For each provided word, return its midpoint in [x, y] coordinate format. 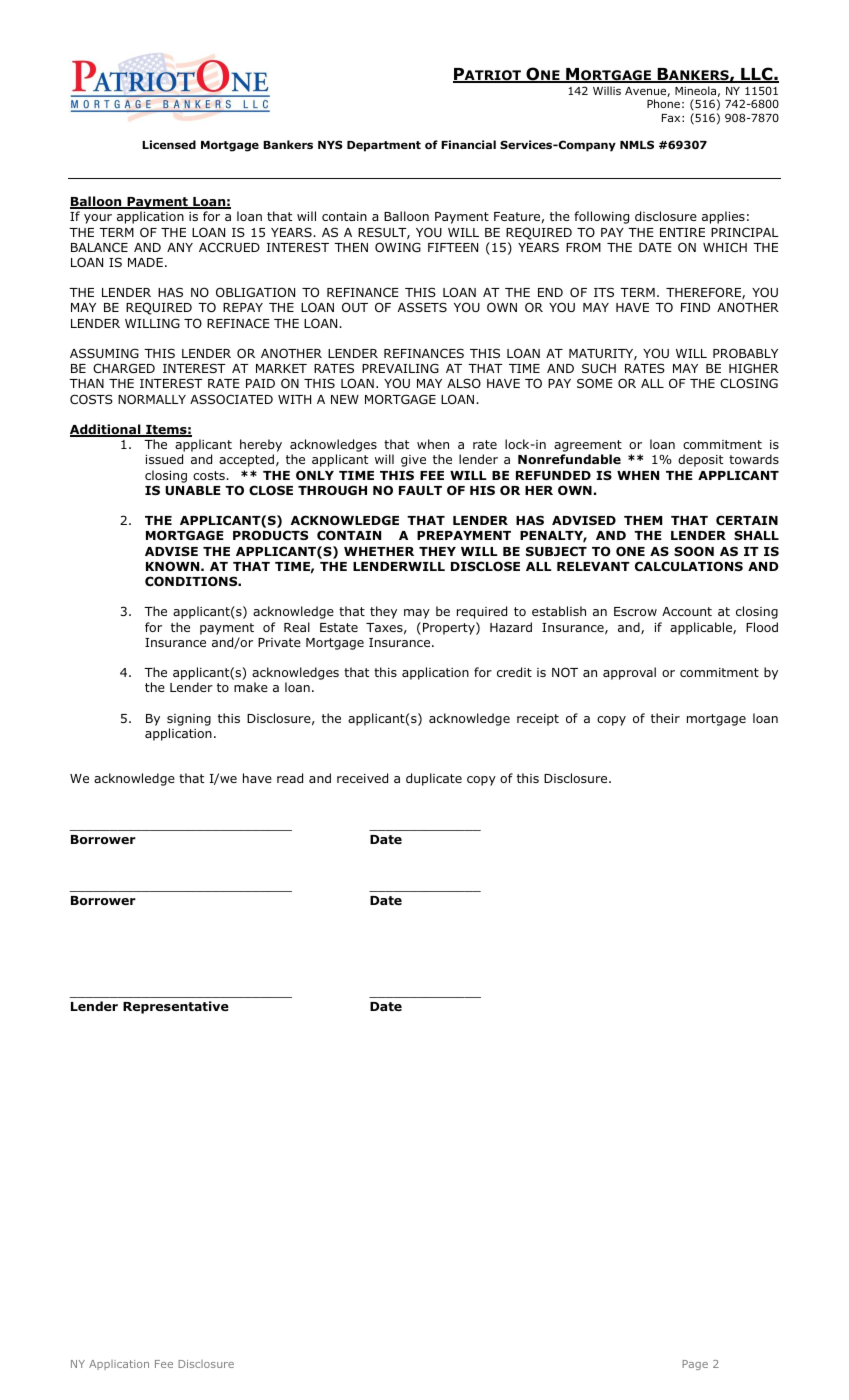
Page [695, 1365]
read [290, 778]
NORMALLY [152, 399]
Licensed [169, 144]
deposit [700, 460]
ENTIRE [682, 232]
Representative [176, 1007]
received [362, 778]
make [251, 687]
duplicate [434, 779]
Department [384, 146]
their [665, 718]
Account [687, 611]
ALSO [464, 383]
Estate [339, 627]
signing [189, 720]
